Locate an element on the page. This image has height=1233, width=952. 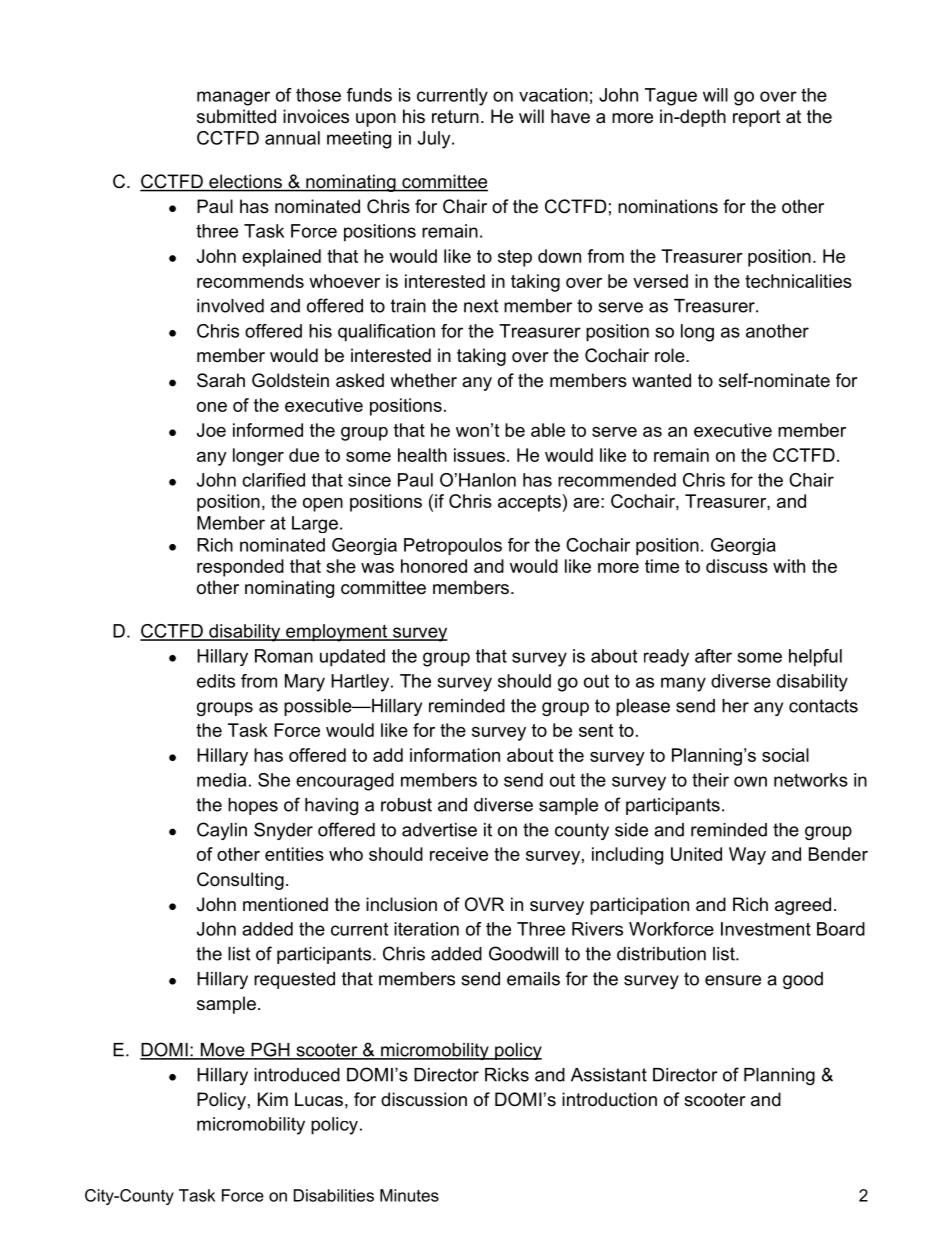
emails is located at coordinates (533, 979).
